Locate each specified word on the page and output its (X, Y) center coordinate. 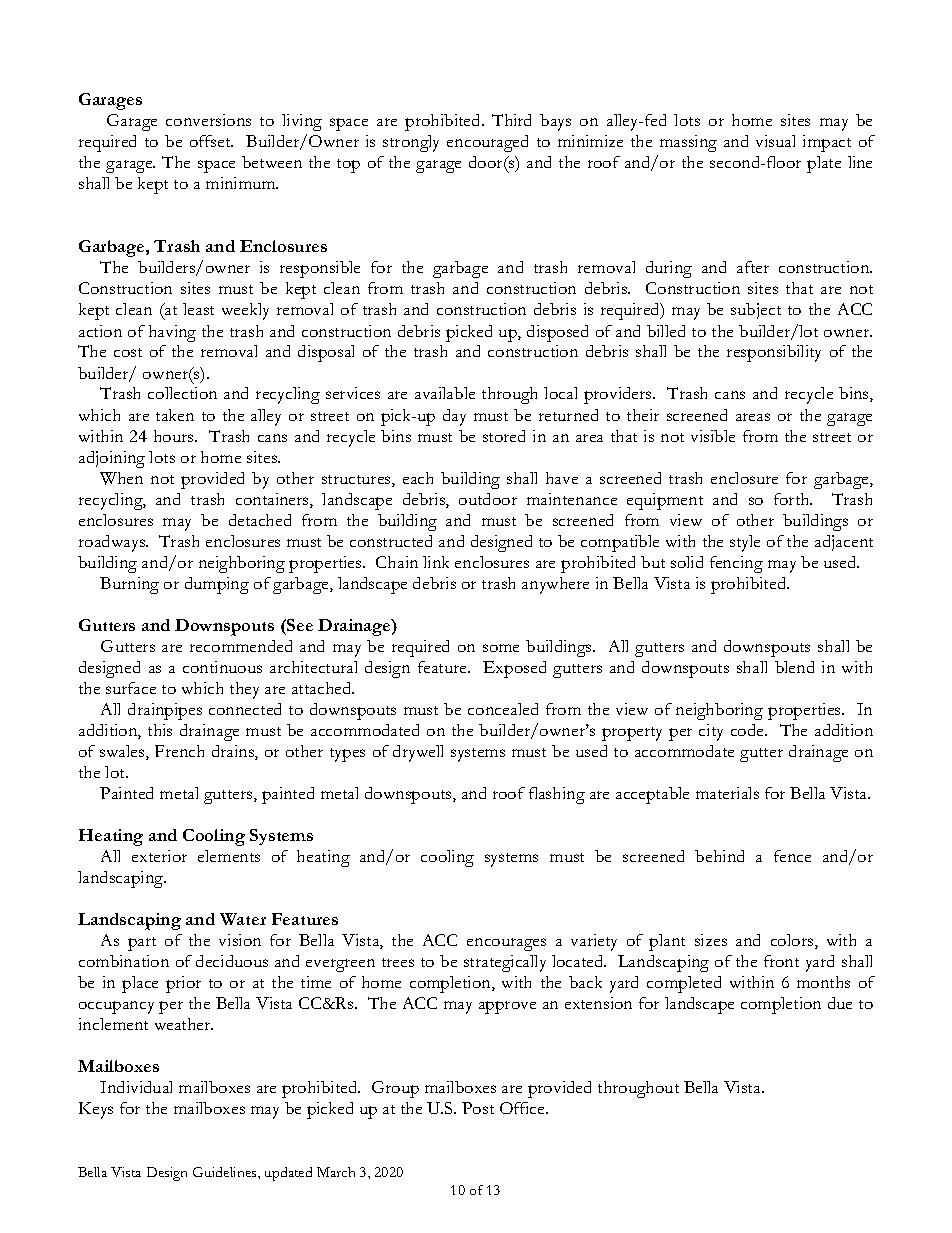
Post (478, 1108)
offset (211, 141)
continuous (222, 667)
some (501, 648)
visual (775, 141)
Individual (136, 1087)
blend (794, 667)
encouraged (487, 143)
